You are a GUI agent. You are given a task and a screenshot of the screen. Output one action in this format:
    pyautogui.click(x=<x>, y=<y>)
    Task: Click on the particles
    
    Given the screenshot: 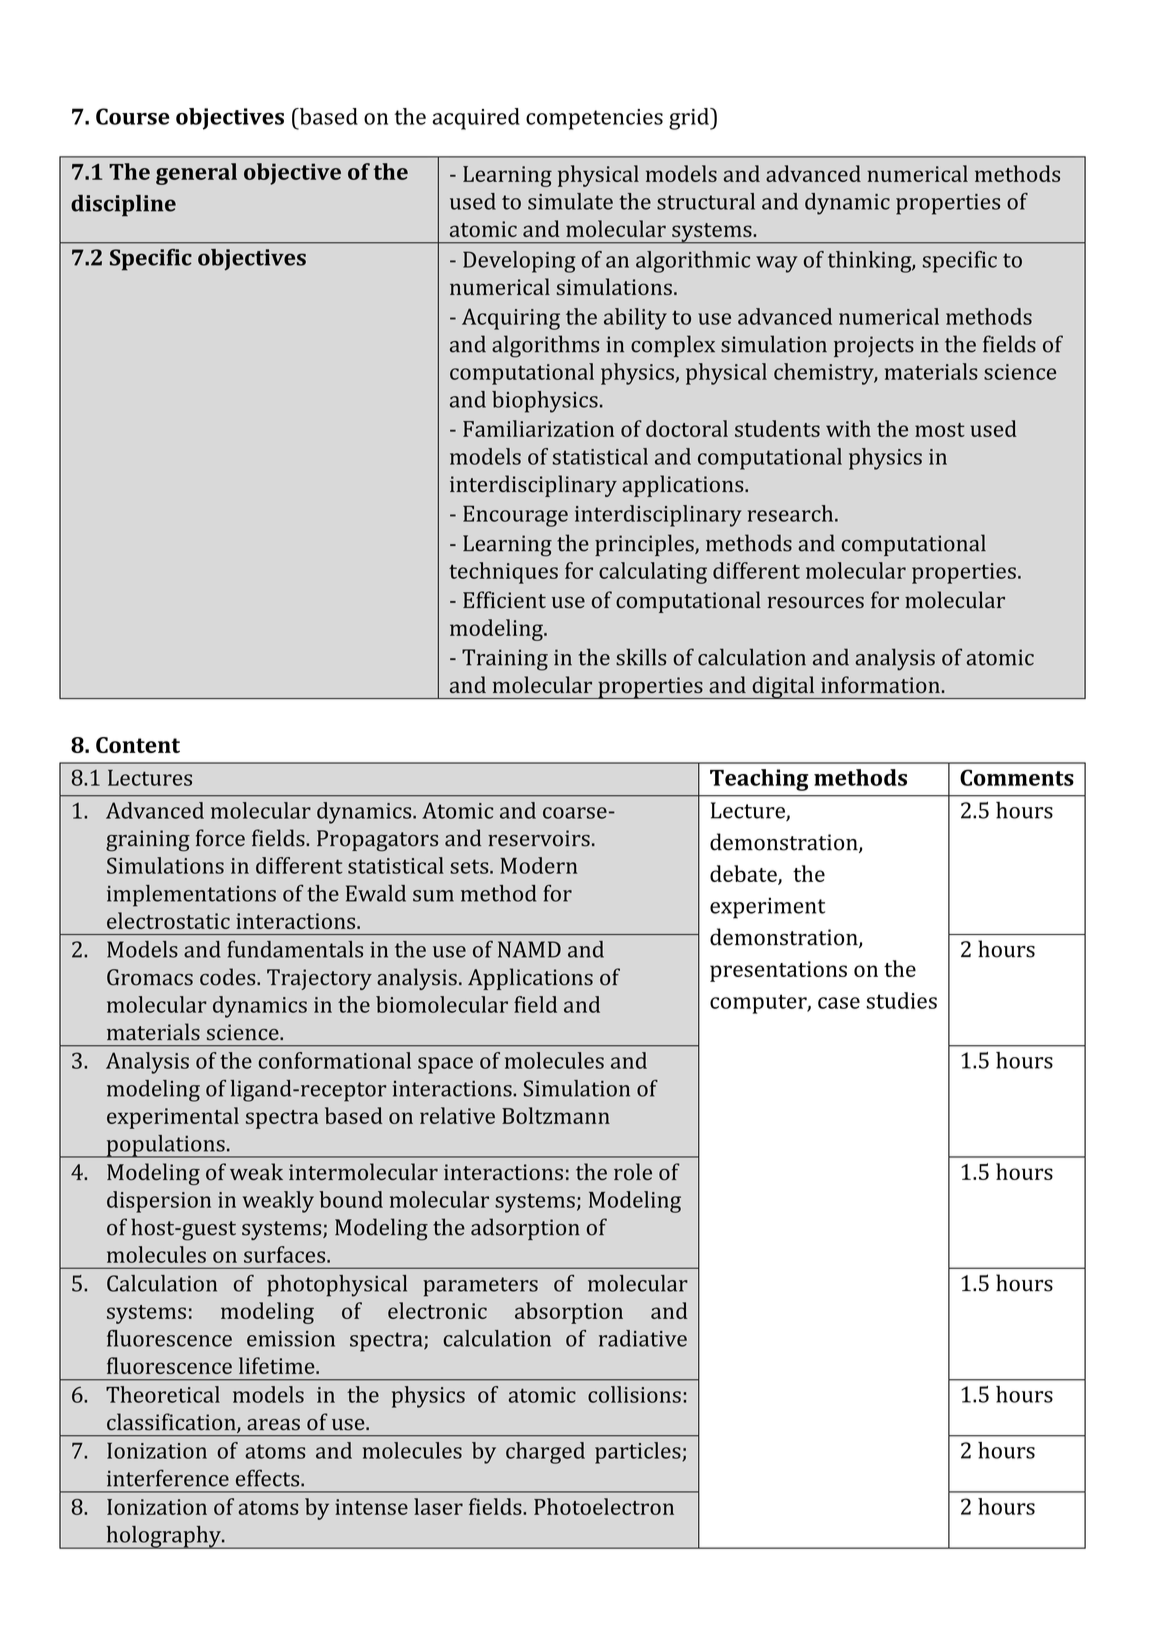 What is the action you would take?
    pyautogui.click(x=639, y=1453)
